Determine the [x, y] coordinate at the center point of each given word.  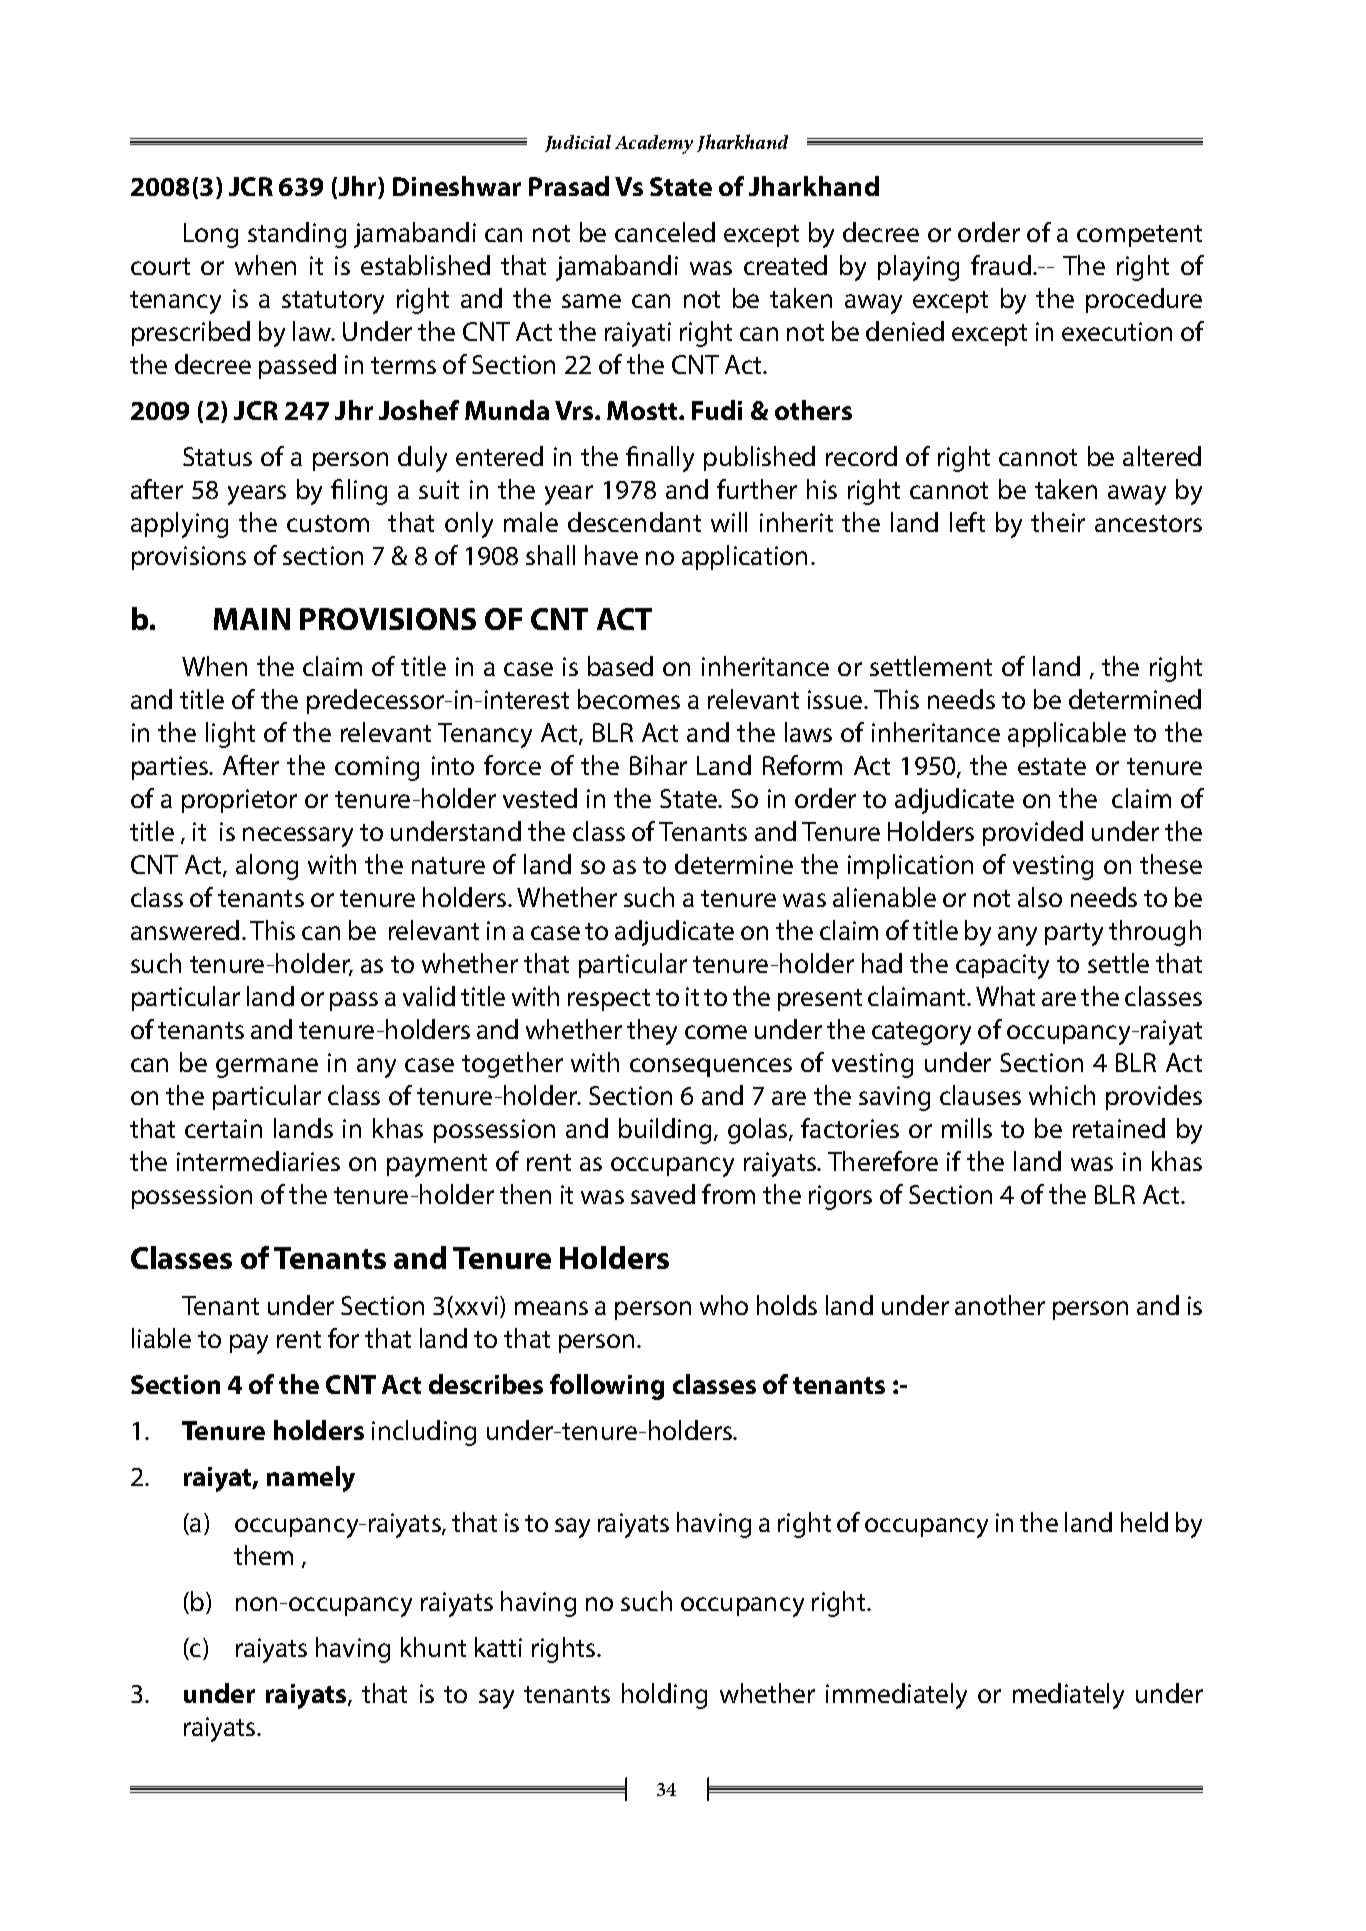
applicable [1067, 734]
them [263, 1555]
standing [297, 235]
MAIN [252, 619]
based [620, 666]
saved [663, 1194]
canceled [665, 232]
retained [1119, 1128]
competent [1139, 236]
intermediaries [258, 1161]
